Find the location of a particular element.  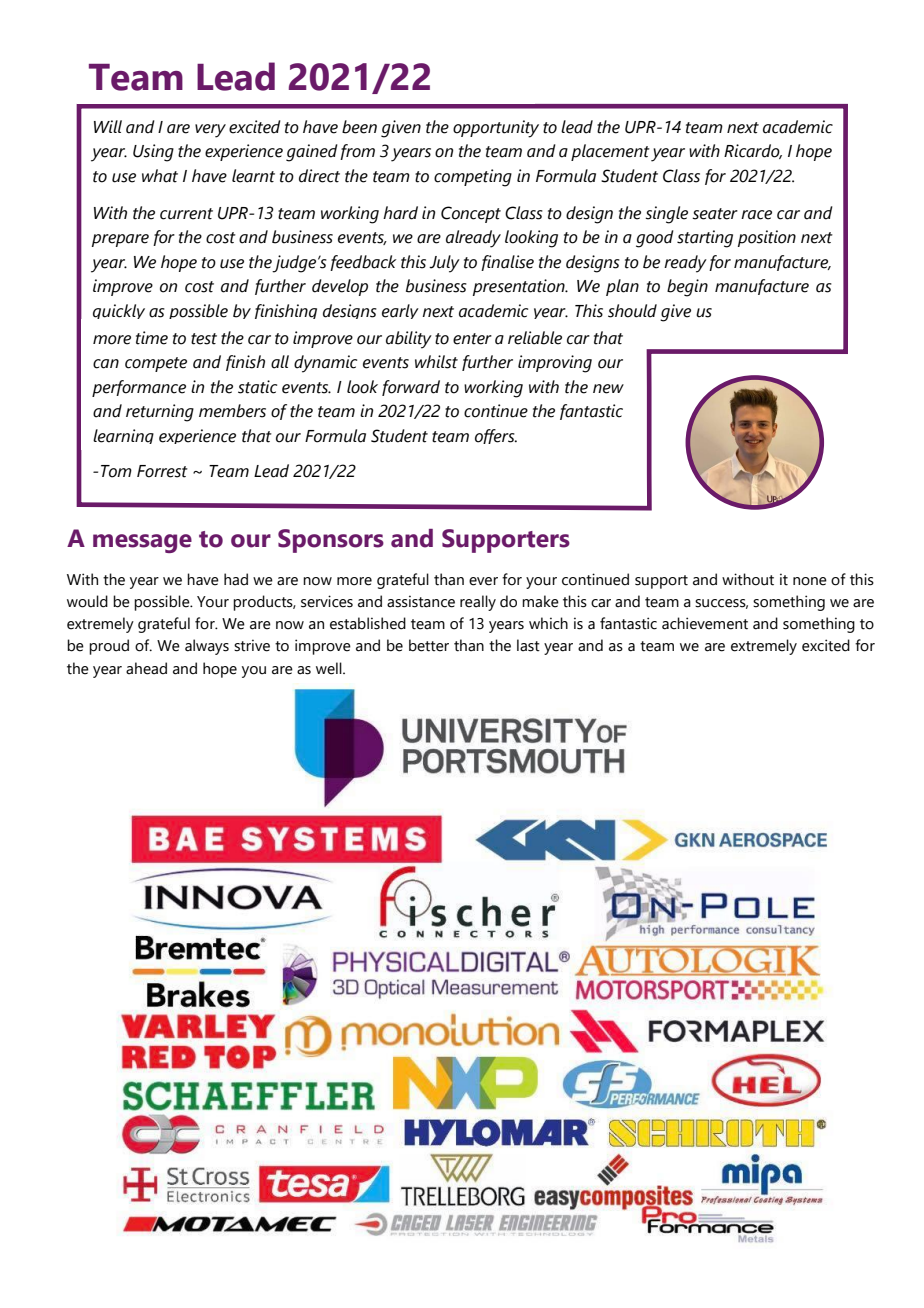

new is located at coordinates (608, 389).
